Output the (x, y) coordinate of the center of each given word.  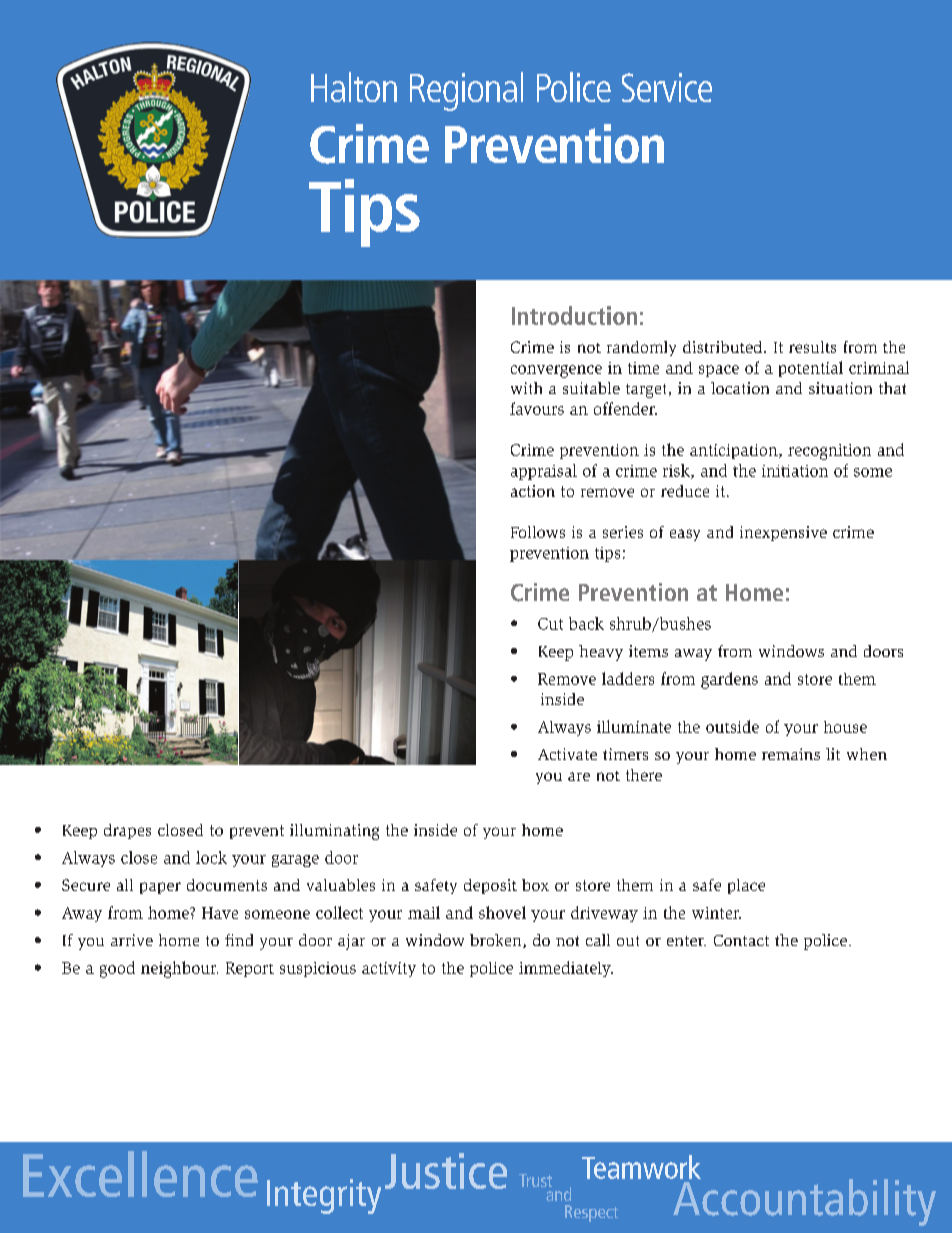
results (812, 347)
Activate (567, 754)
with (526, 388)
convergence (556, 371)
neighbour (179, 969)
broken (497, 941)
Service (667, 87)
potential (811, 369)
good (117, 969)
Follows (538, 532)
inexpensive (783, 533)
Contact (741, 940)
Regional (466, 91)
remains (791, 754)
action (533, 491)
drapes (127, 831)
